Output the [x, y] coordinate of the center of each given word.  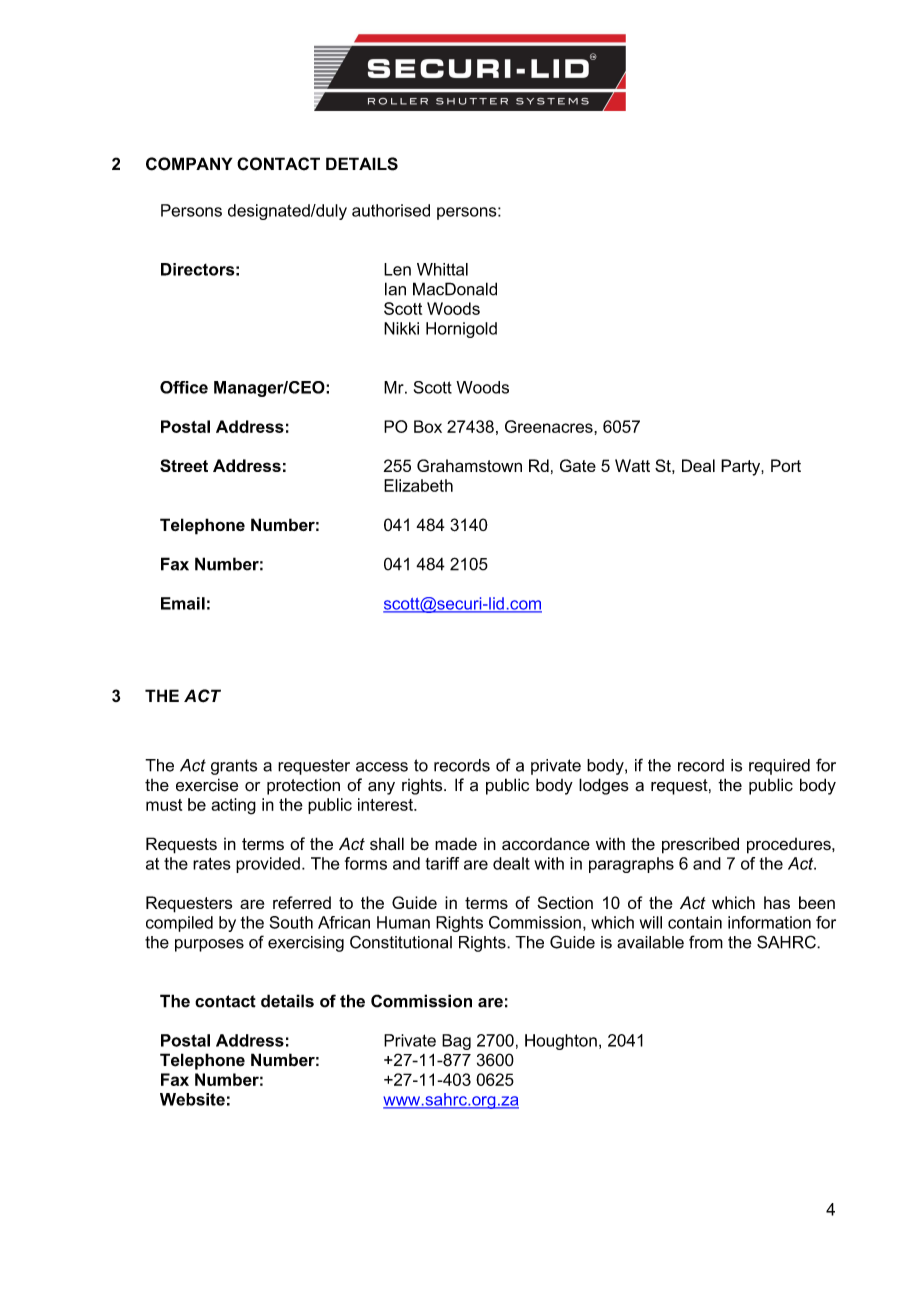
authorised [391, 210]
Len [397, 269]
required [779, 767]
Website [192, 1099]
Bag [456, 1042]
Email [183, 603]
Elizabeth [418, 485]
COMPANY [189, 164]
